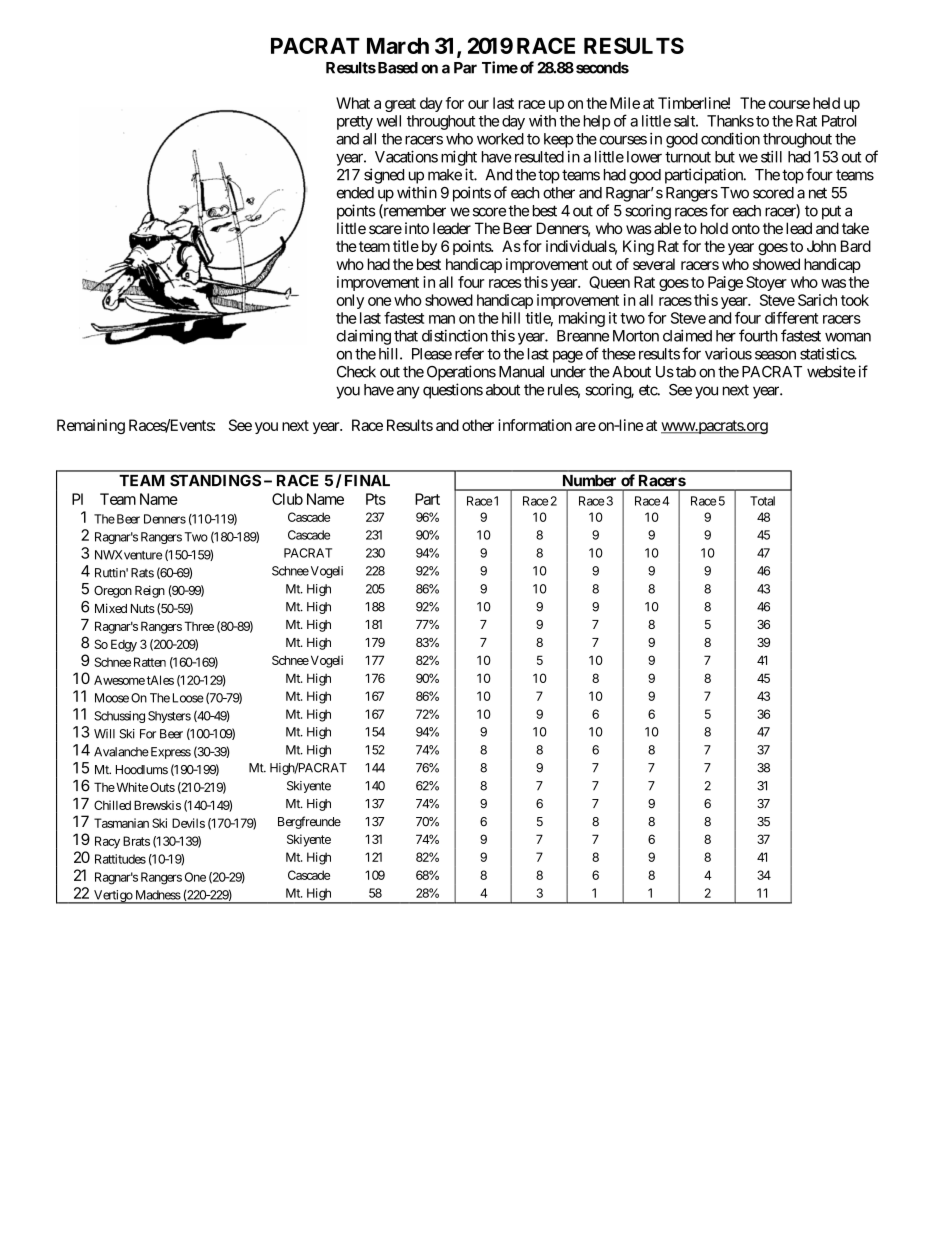 Image resolution: width=952 pixels, height=1233 pixels. What do you see at coordinates (350, 301) in the document?
I see `only` at bounding box center [350, 301].
